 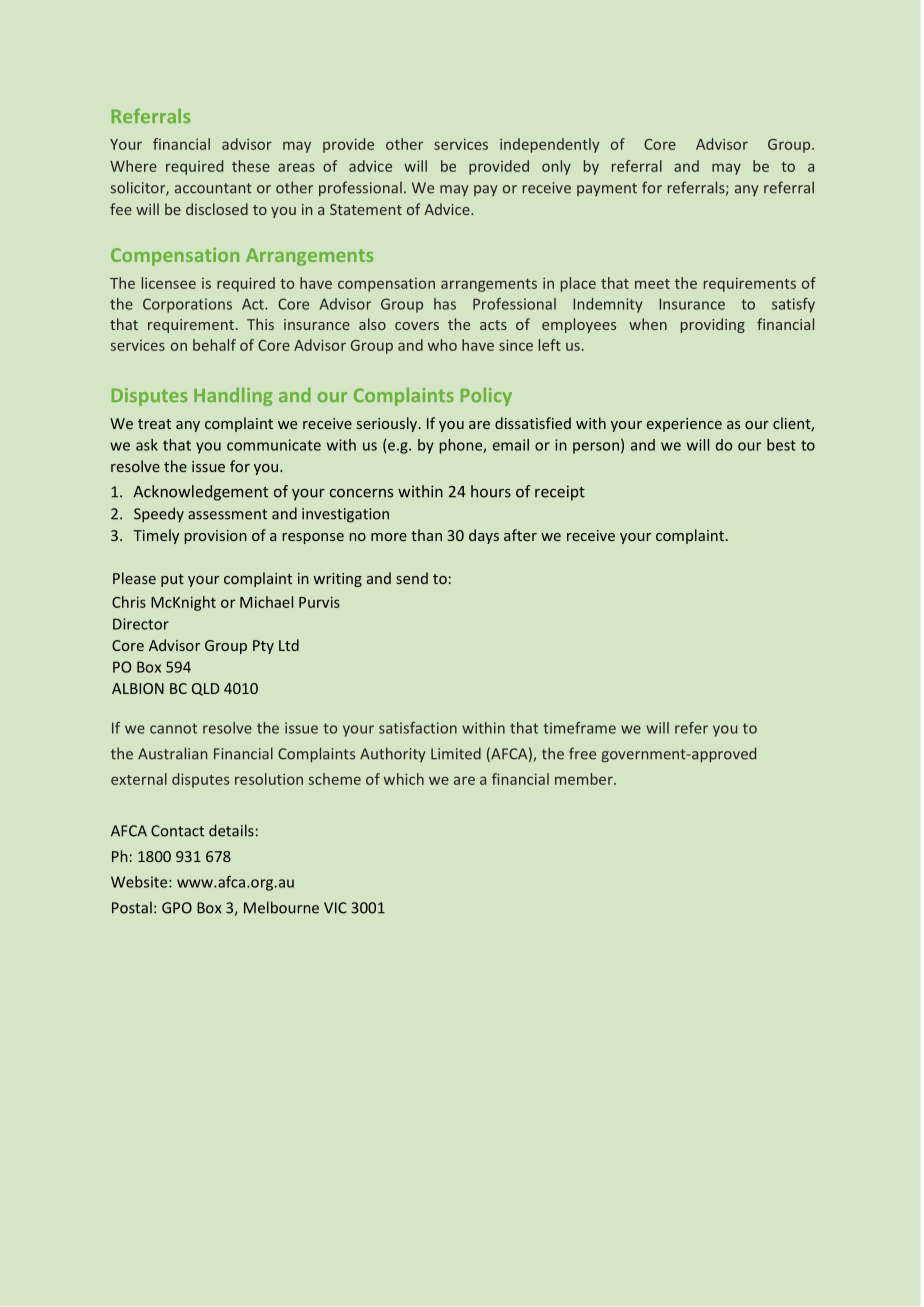 What do you see at coordinates (556, 167) in the screenshot?
I see `only` at bounding box center [556, 167].
